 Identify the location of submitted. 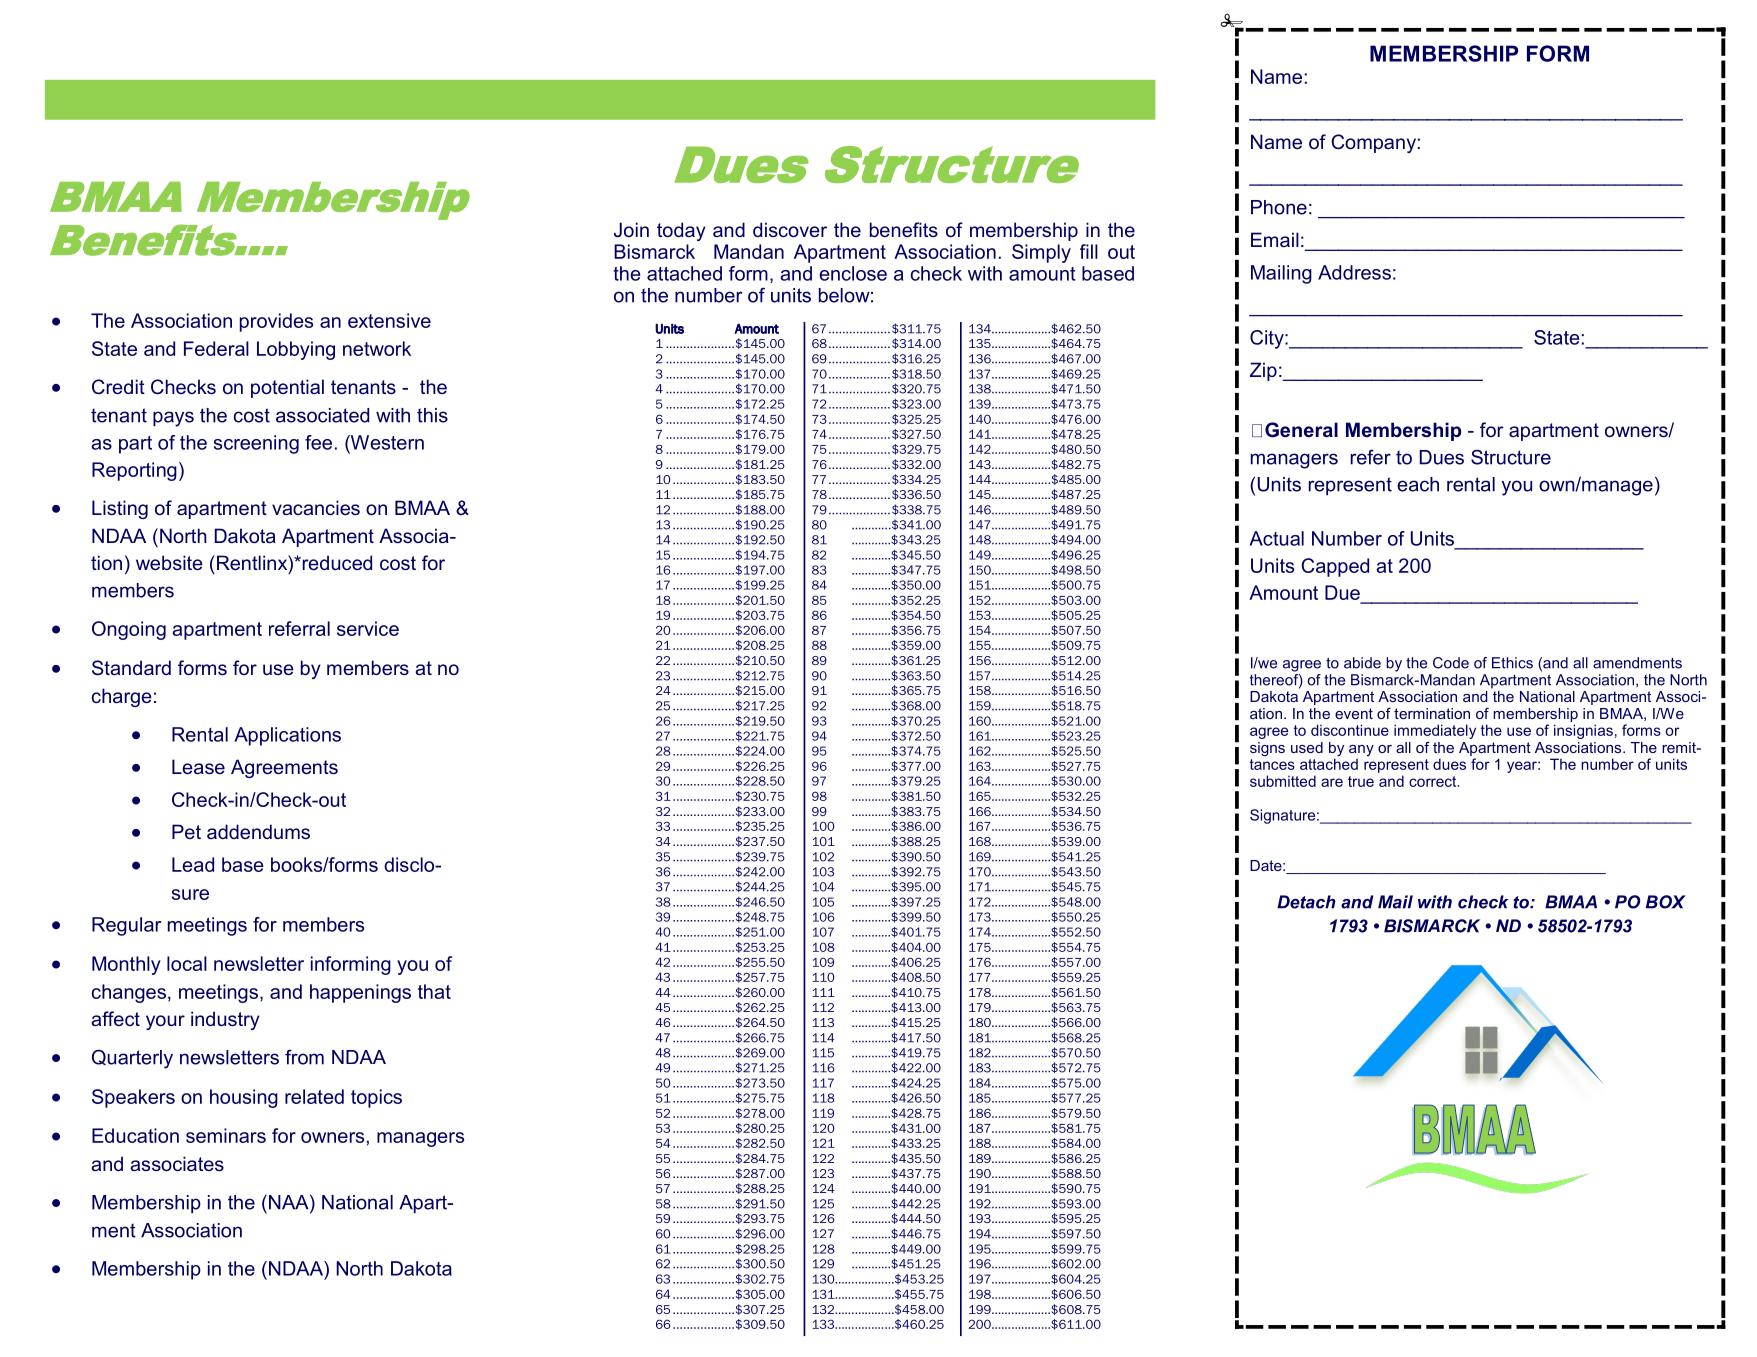
(1283, 781).
